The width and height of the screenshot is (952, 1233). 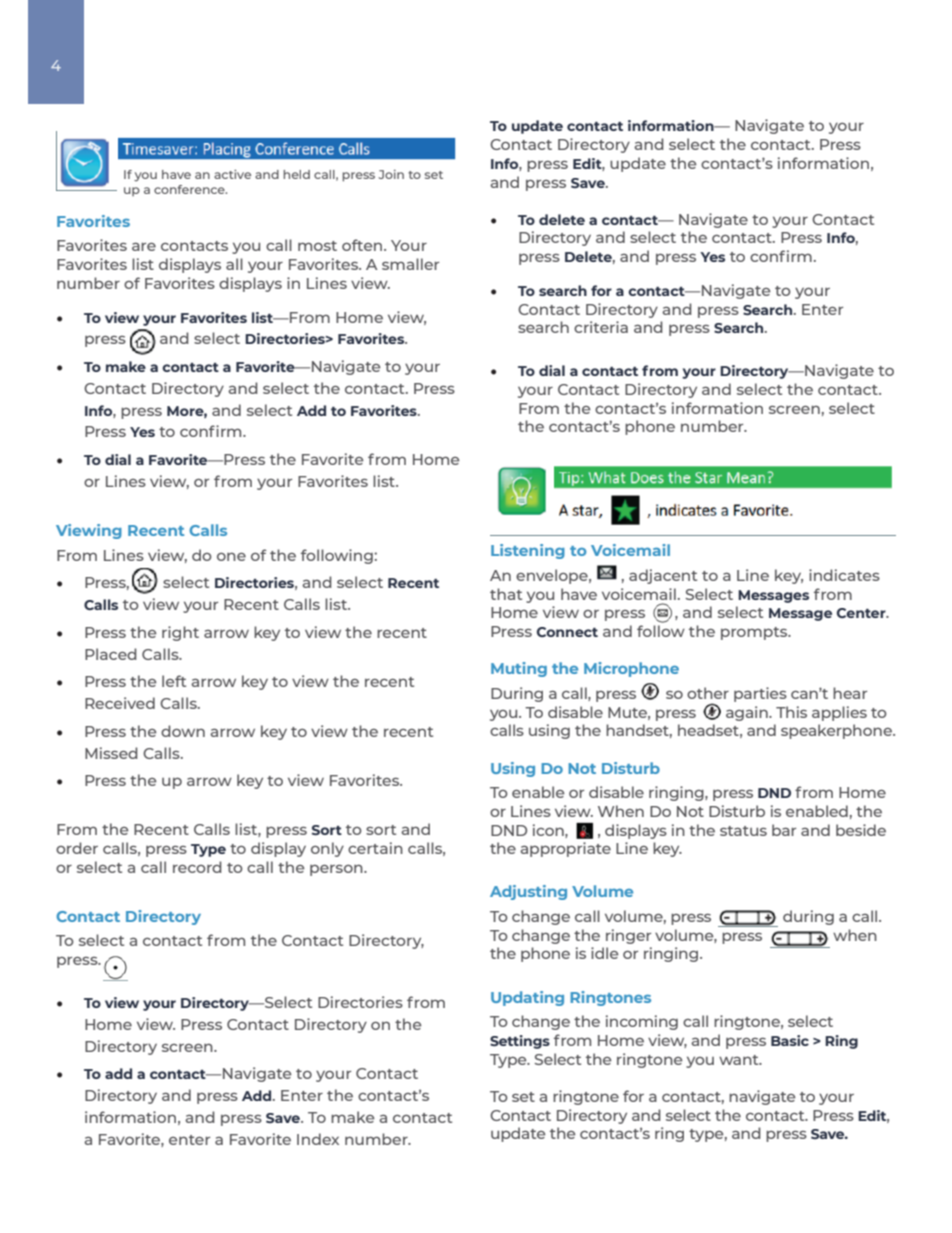 What do you see at coordinates (144, 247) in the screenshot?
I see `are` at bounding box center [144, 247].
